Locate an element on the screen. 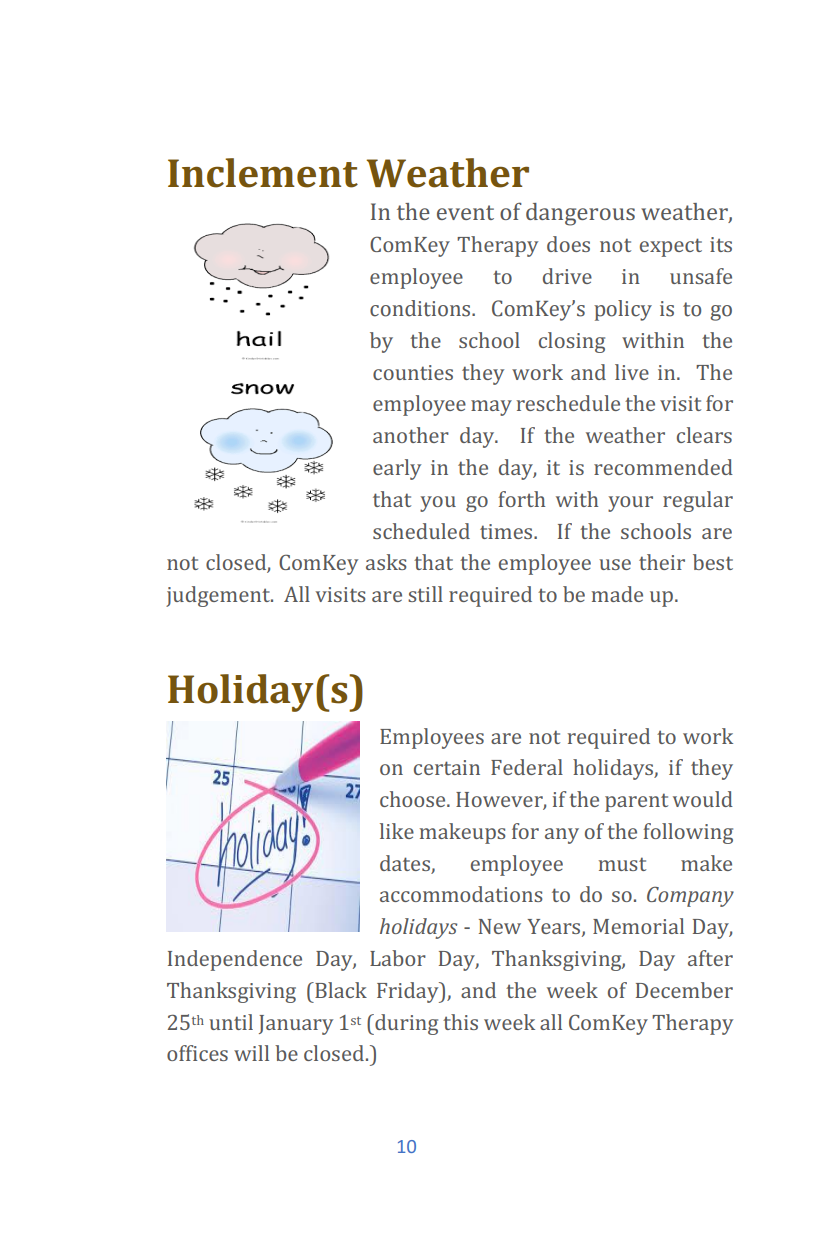 This screenshot has width=813, height=1257. this is located at coordinates (460, 1022).
